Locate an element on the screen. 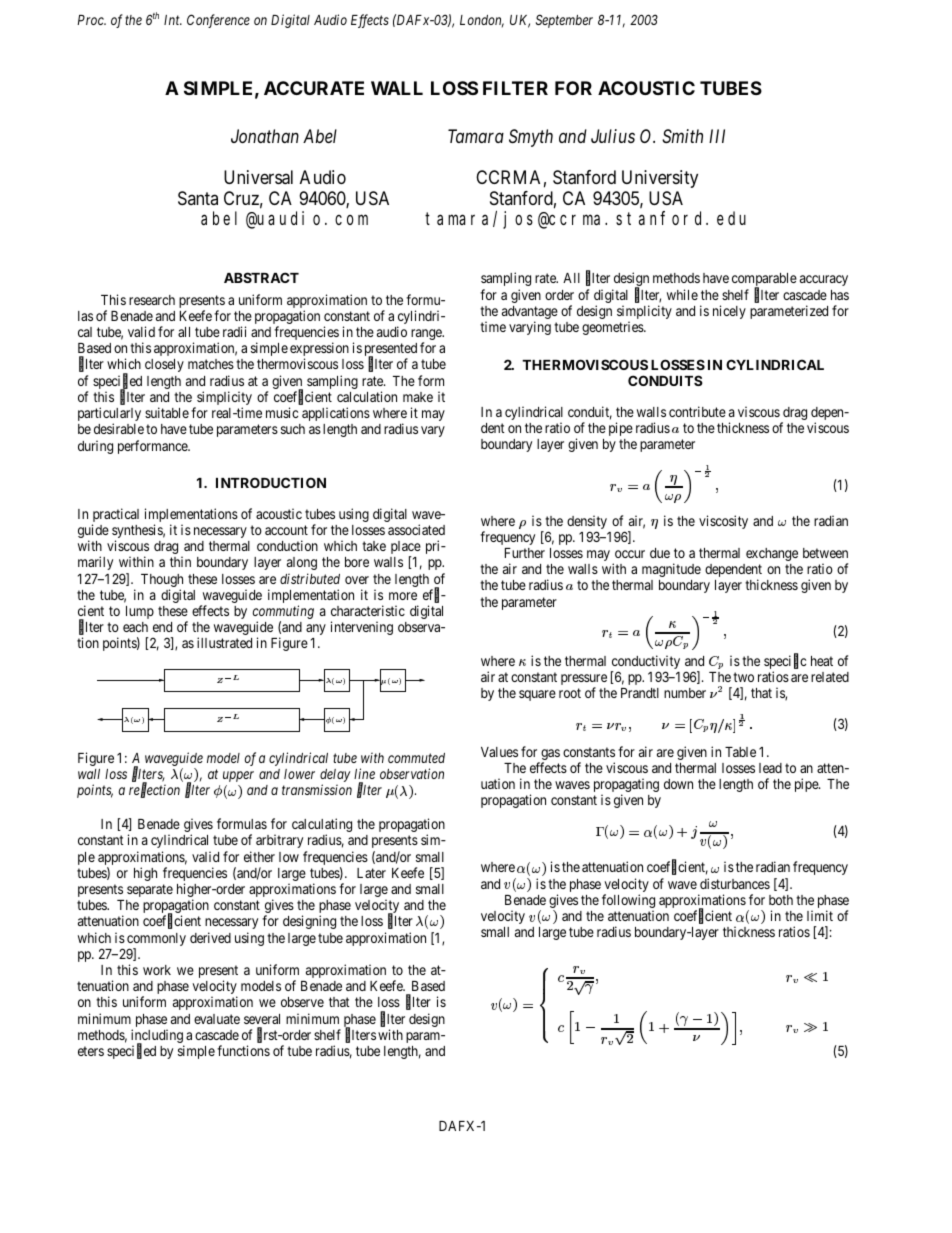  range is located at coordinates (427, 336).
